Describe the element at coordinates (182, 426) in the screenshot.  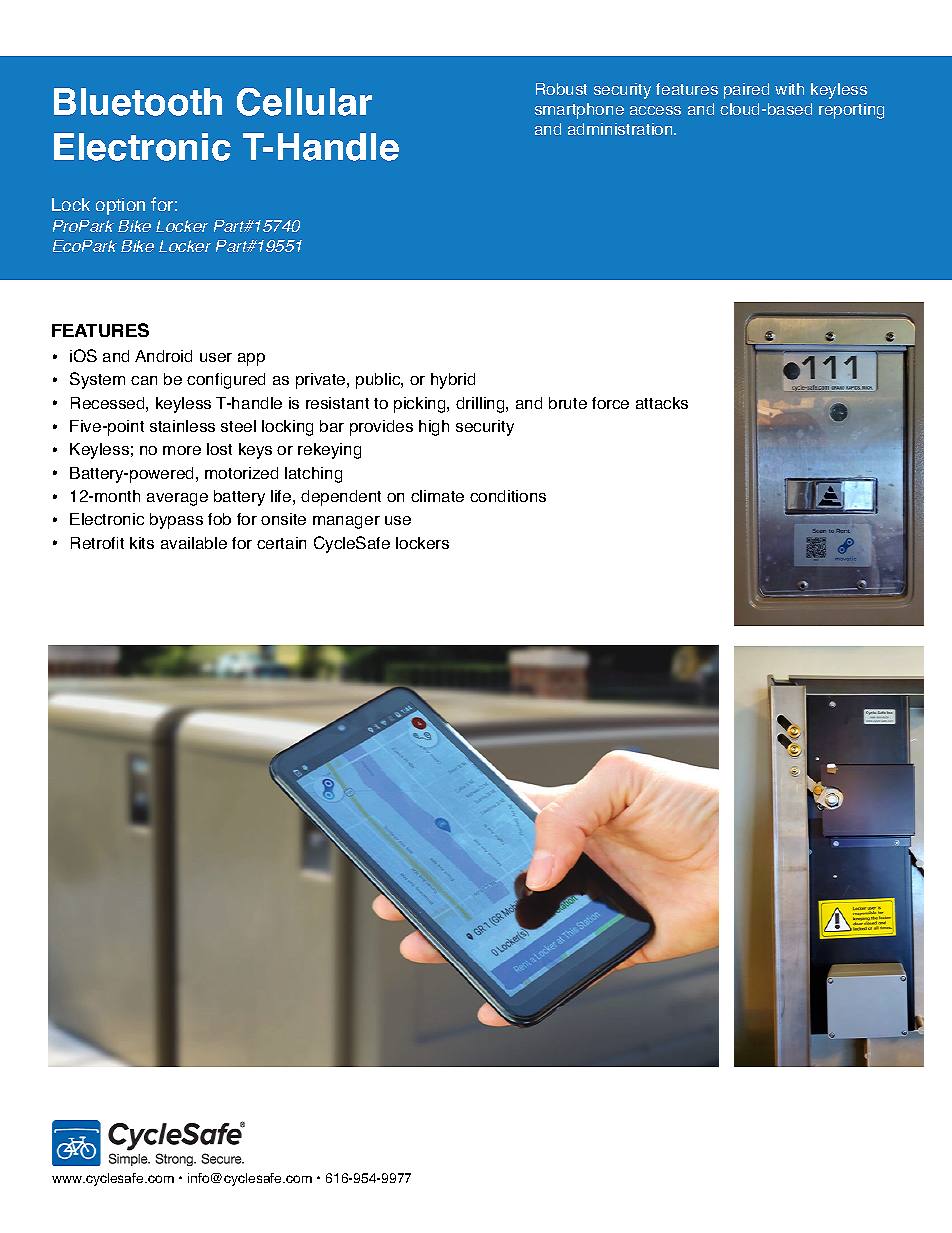
I see `stainless` at that location.
